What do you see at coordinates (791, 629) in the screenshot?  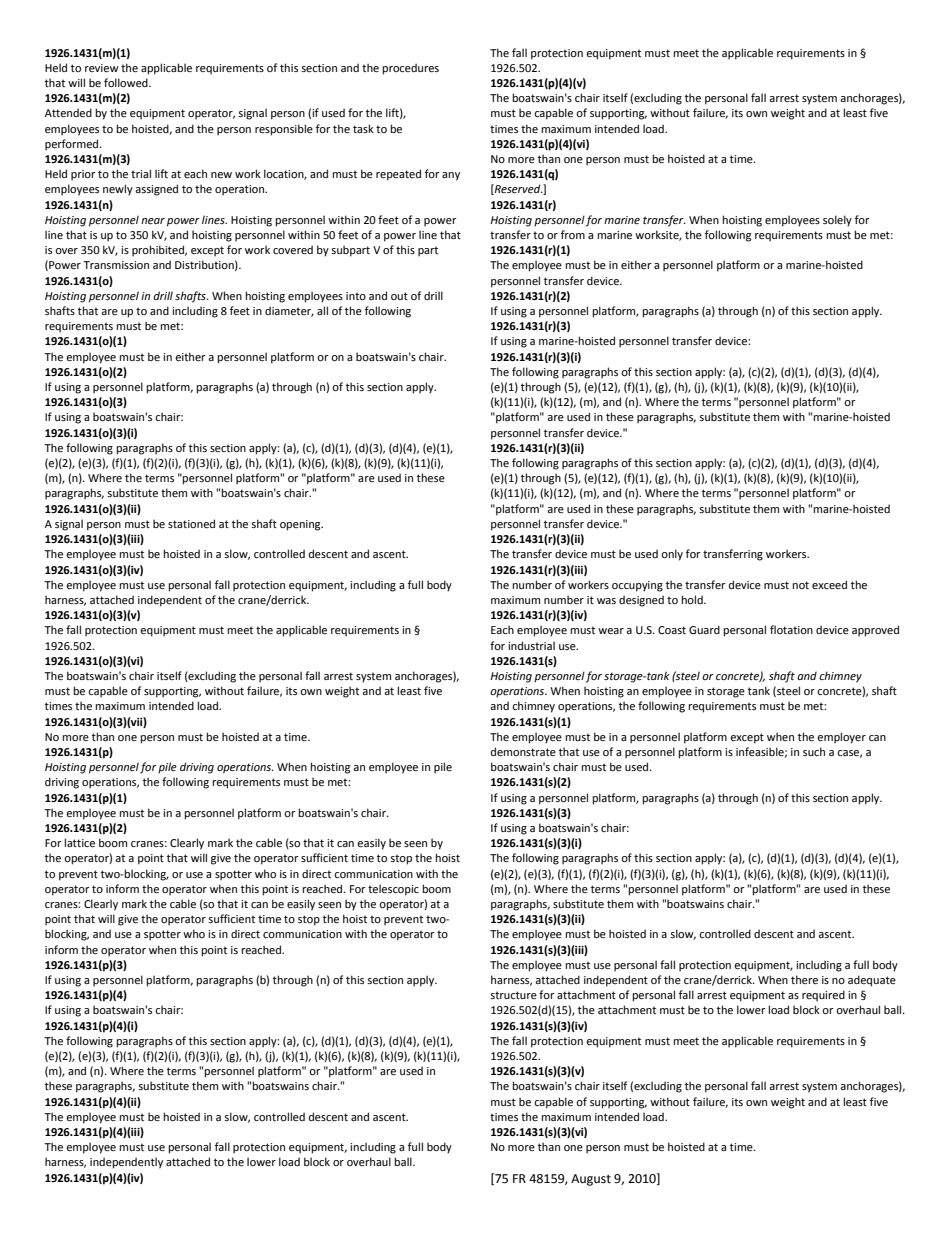 I see `flotation` at bounding box center [791, 629].
